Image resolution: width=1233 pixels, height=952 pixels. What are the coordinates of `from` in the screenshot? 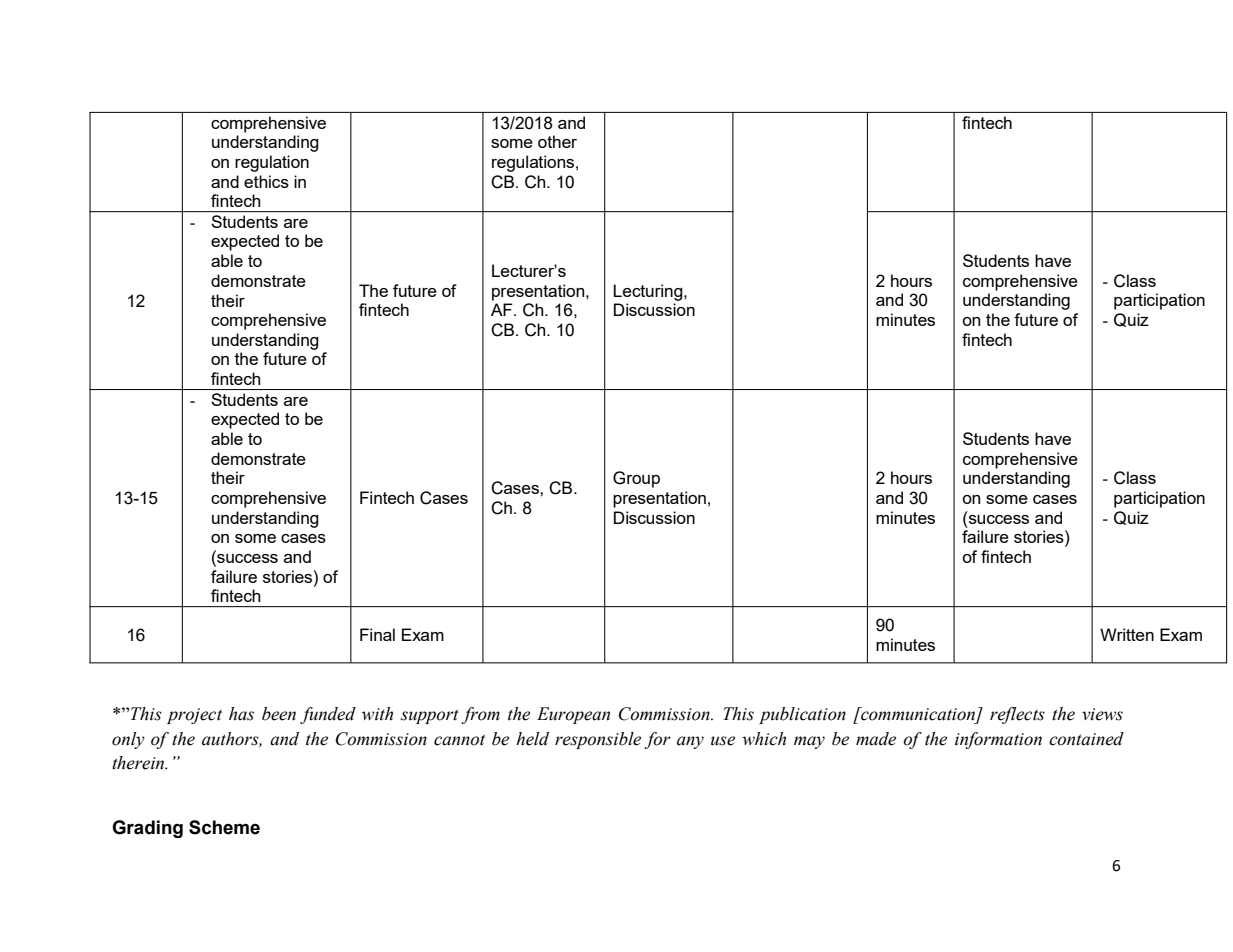 It's located at (480, 715).
